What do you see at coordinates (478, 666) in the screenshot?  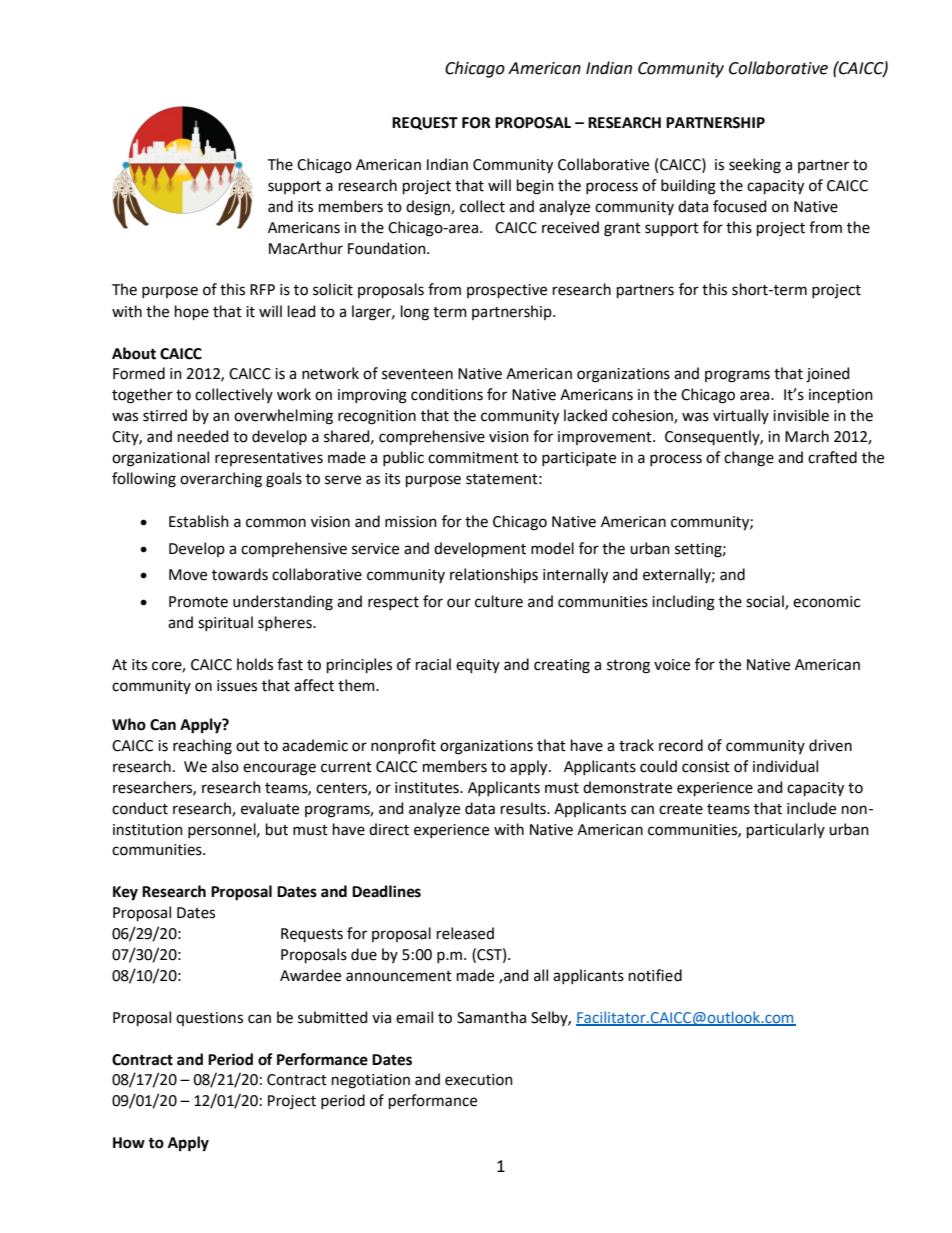 I see `equity` at bounding box center [478, 666].
